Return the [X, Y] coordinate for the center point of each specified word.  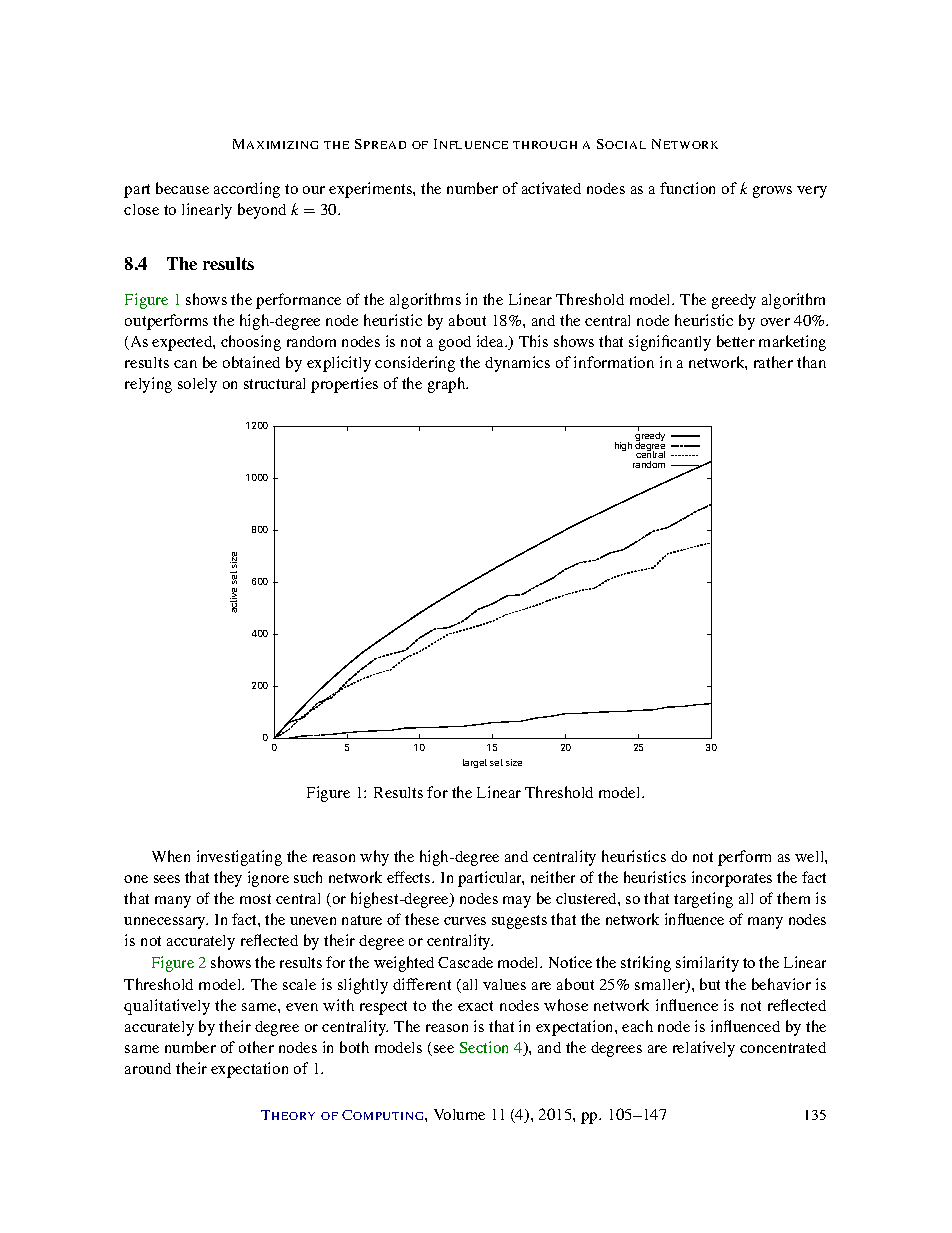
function [687, 188]
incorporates [732, 879]
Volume [459, 1114]
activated [551, 188]
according [247, 190]
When [171, 856]
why [374, 858]
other [256, 1047]
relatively [704, 1049]
